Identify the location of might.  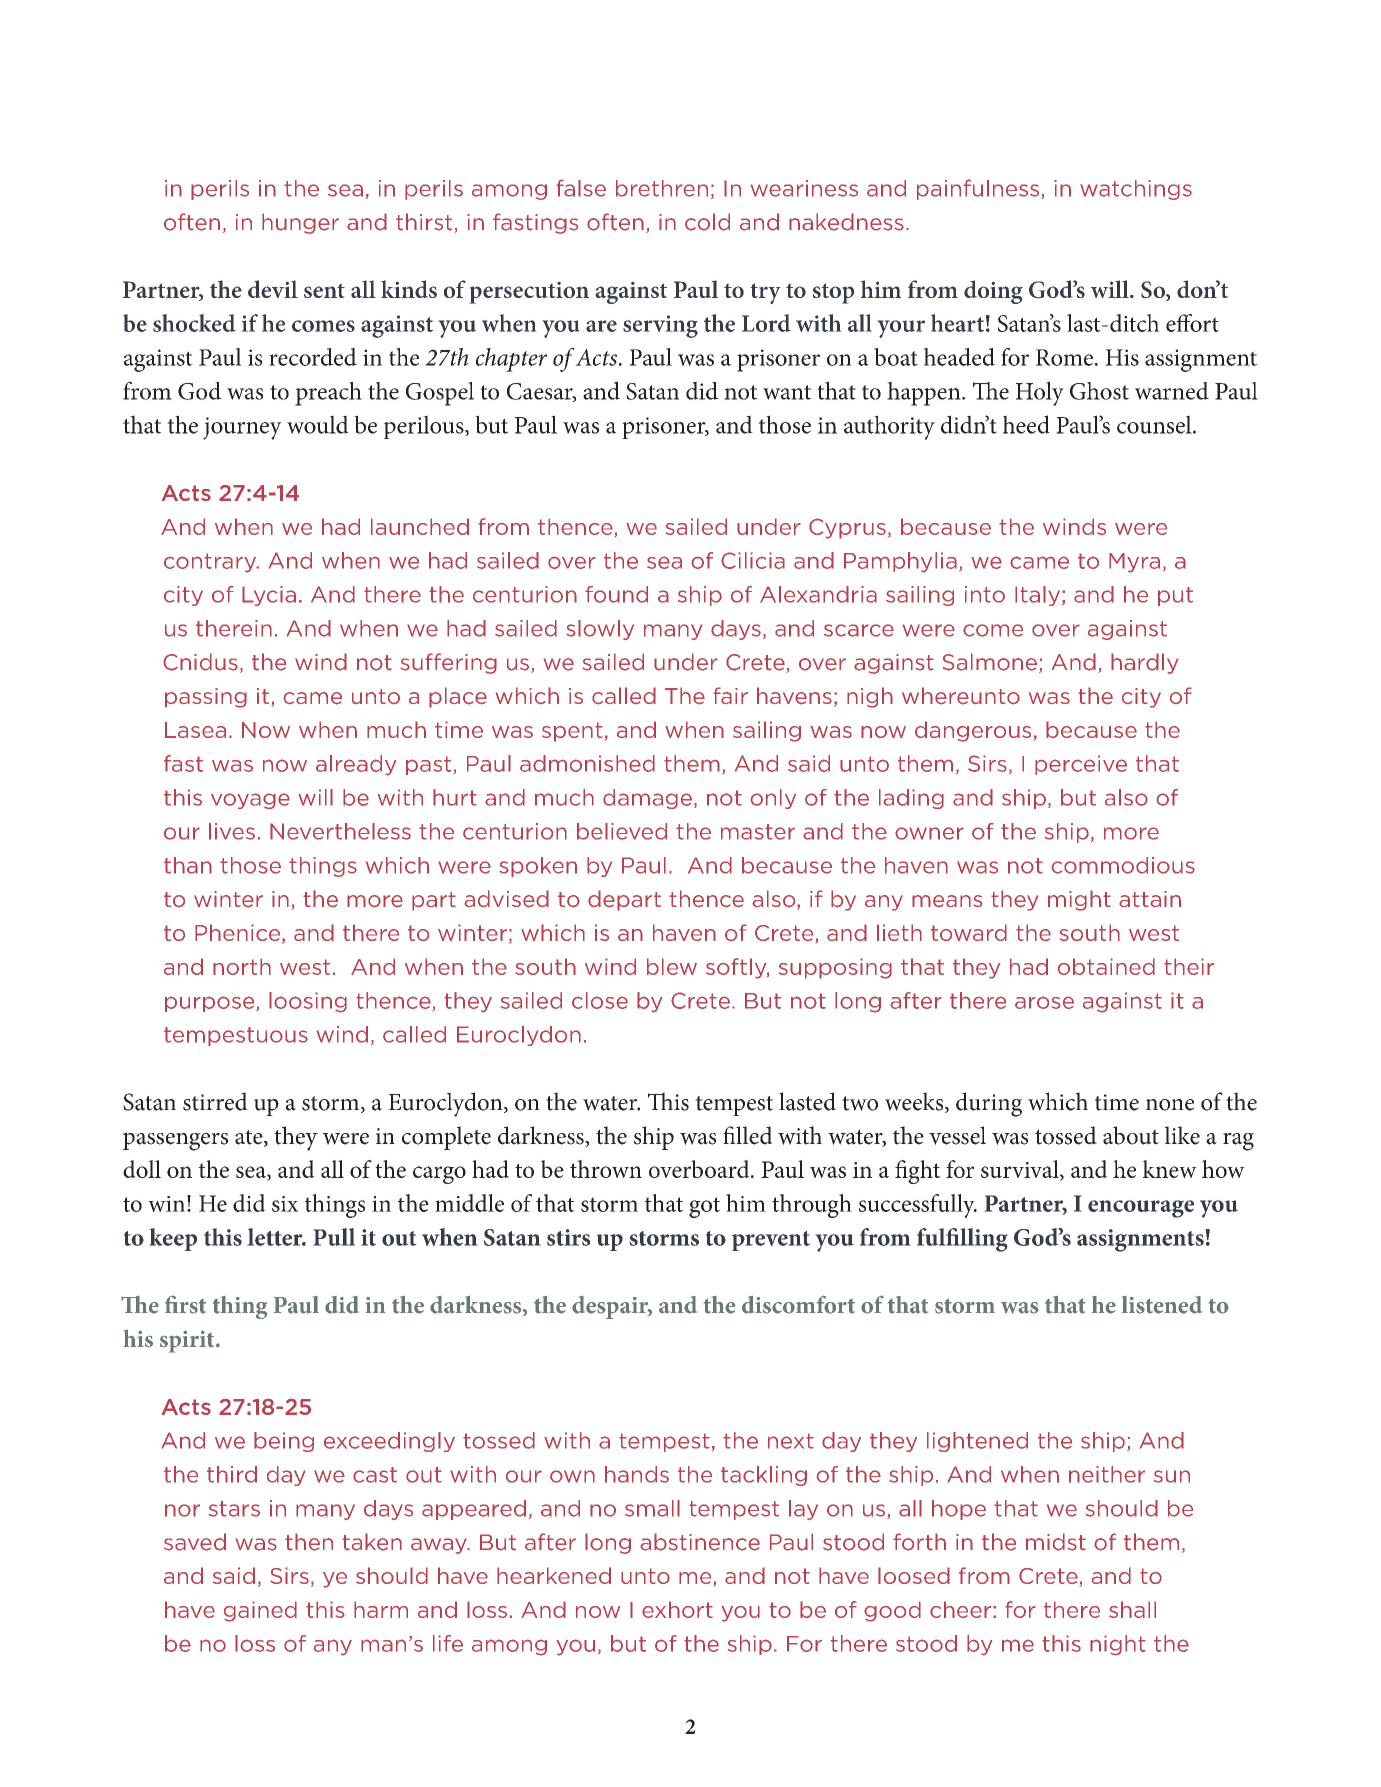
(1079, 900).
